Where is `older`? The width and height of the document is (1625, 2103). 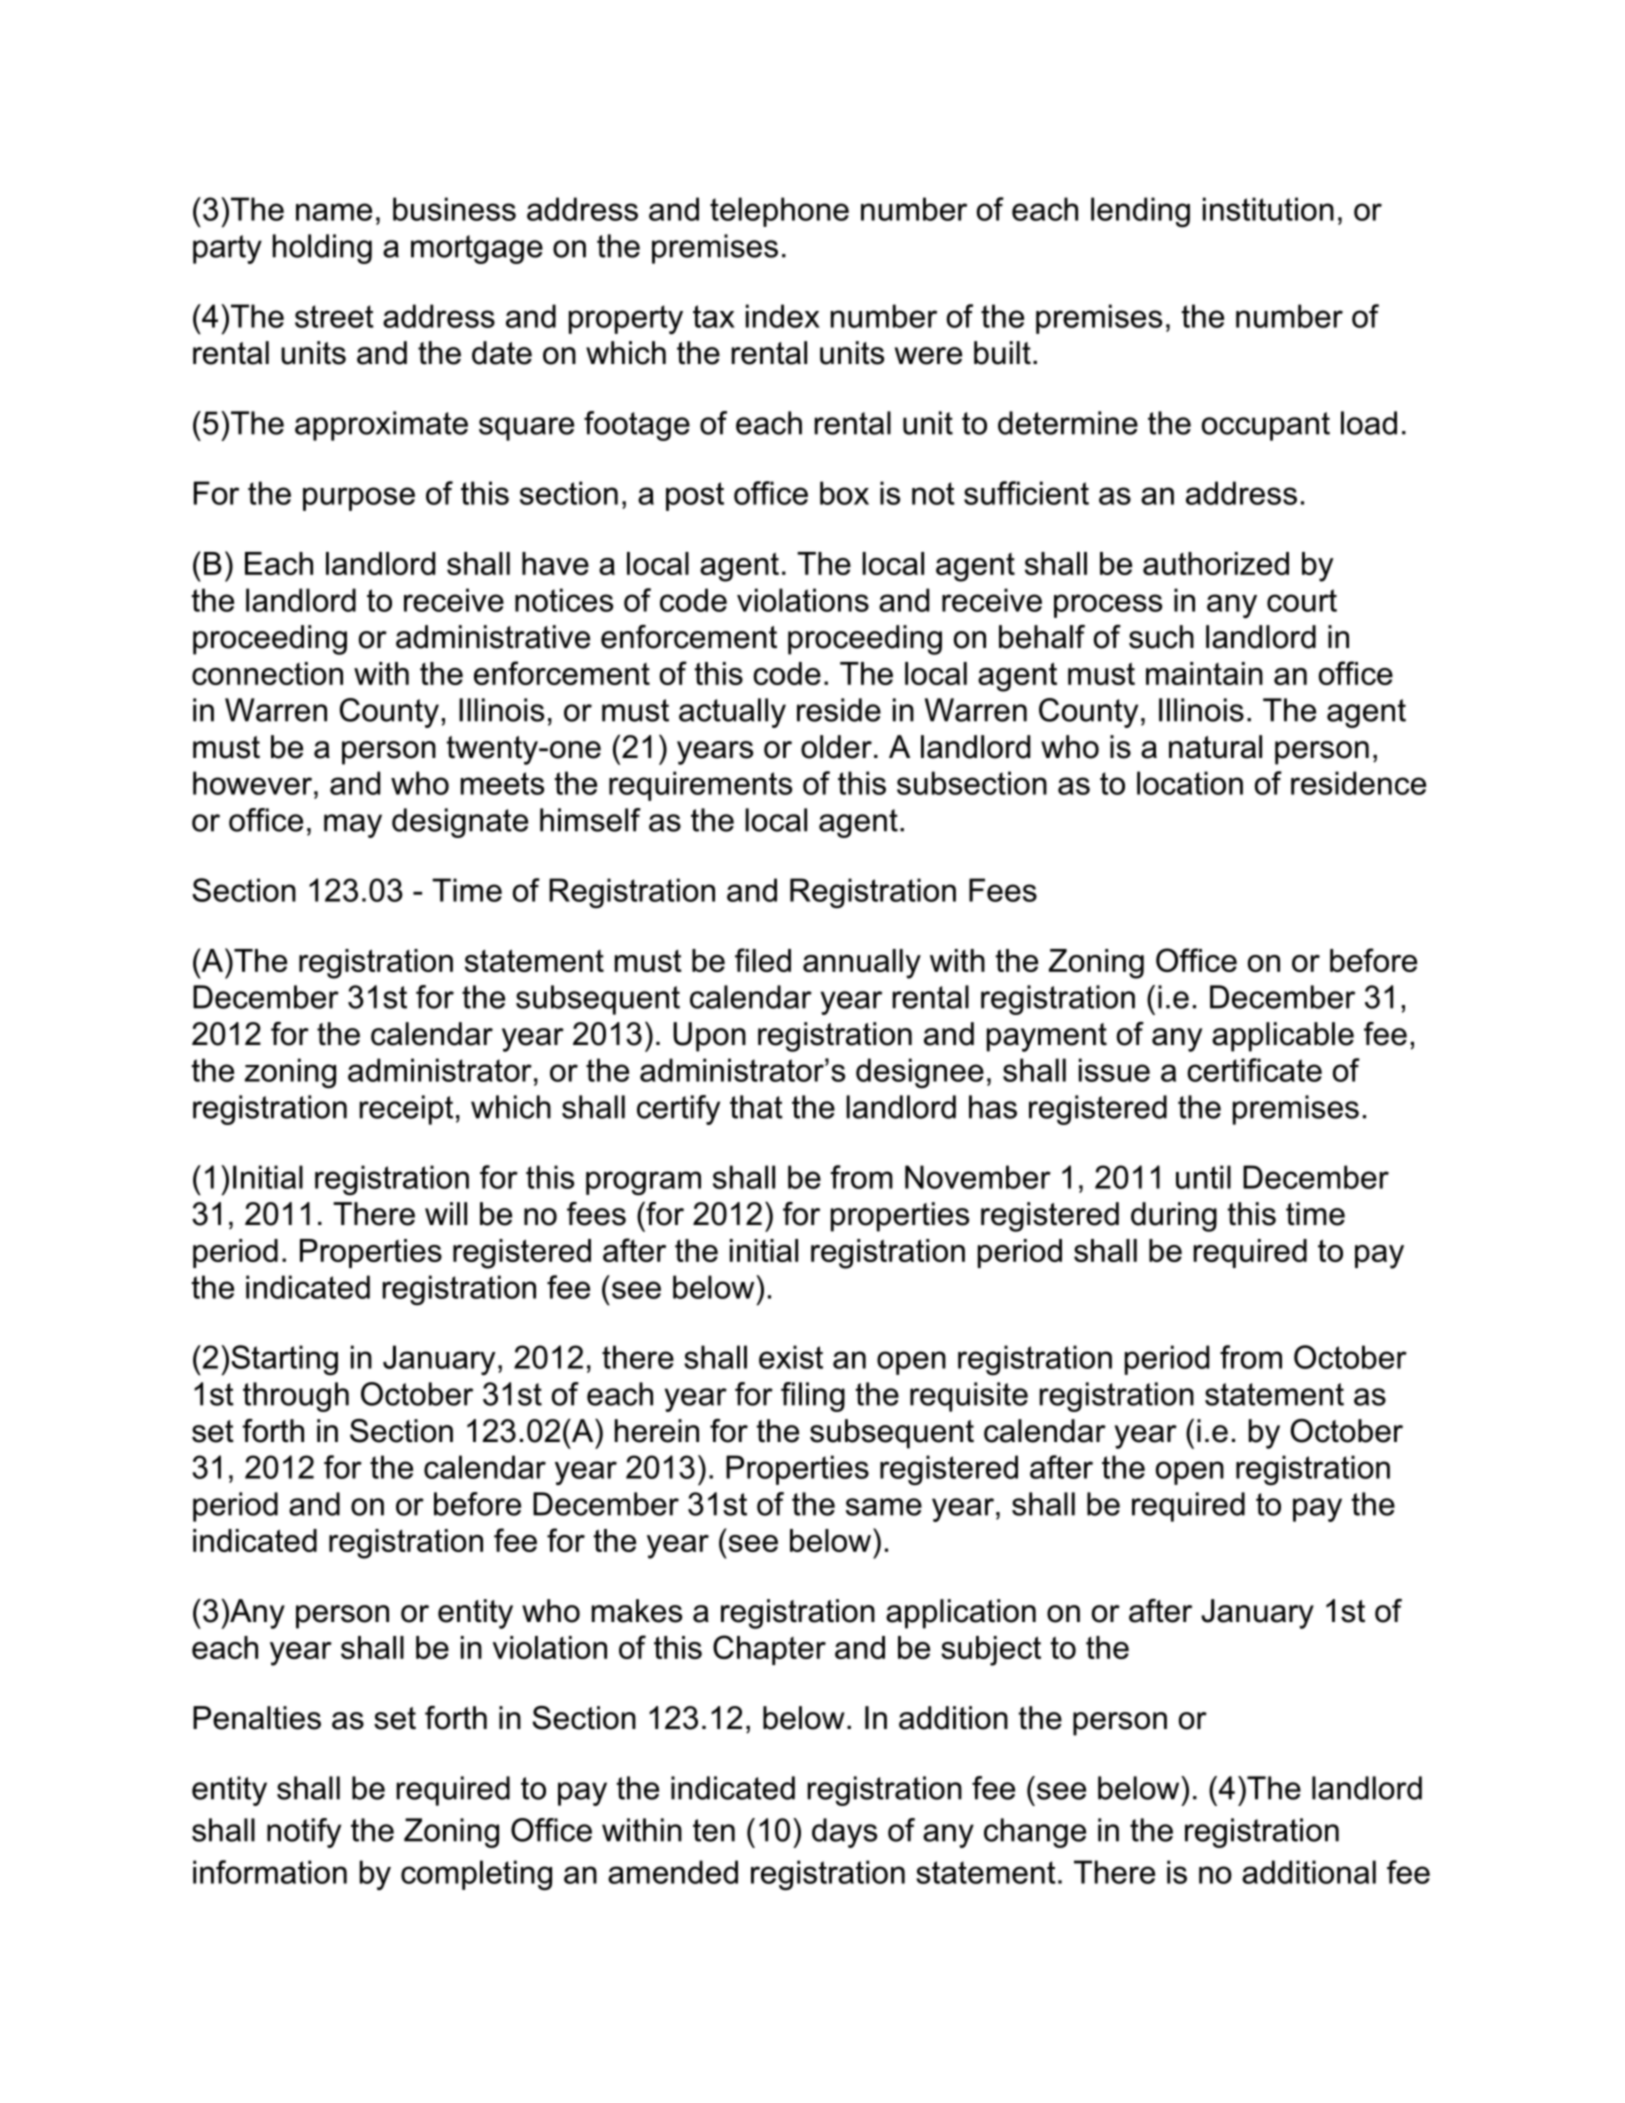 older is located at coordinates (836, 747).
